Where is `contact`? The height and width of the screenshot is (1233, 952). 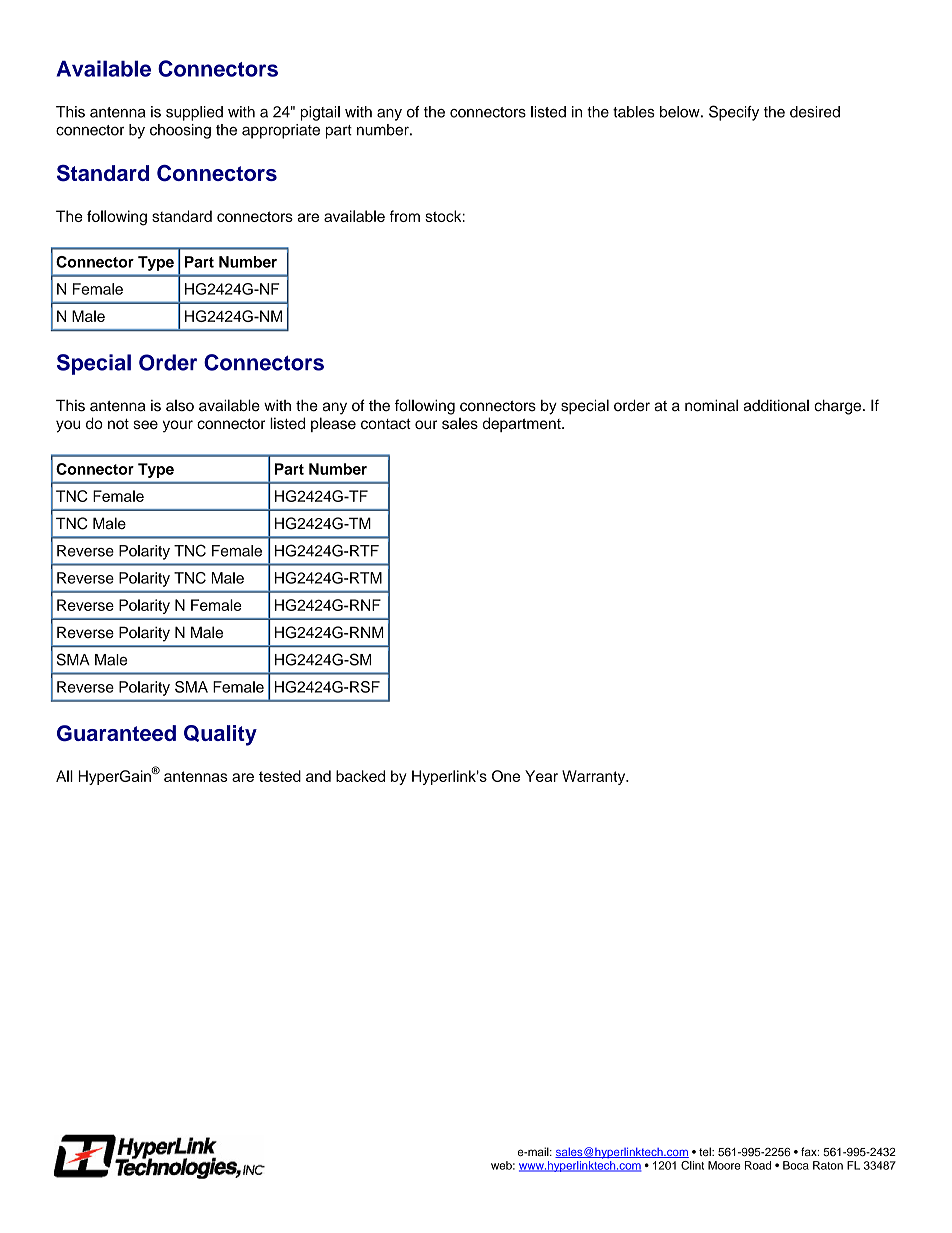
contact is located at coordinates (386, 423).
